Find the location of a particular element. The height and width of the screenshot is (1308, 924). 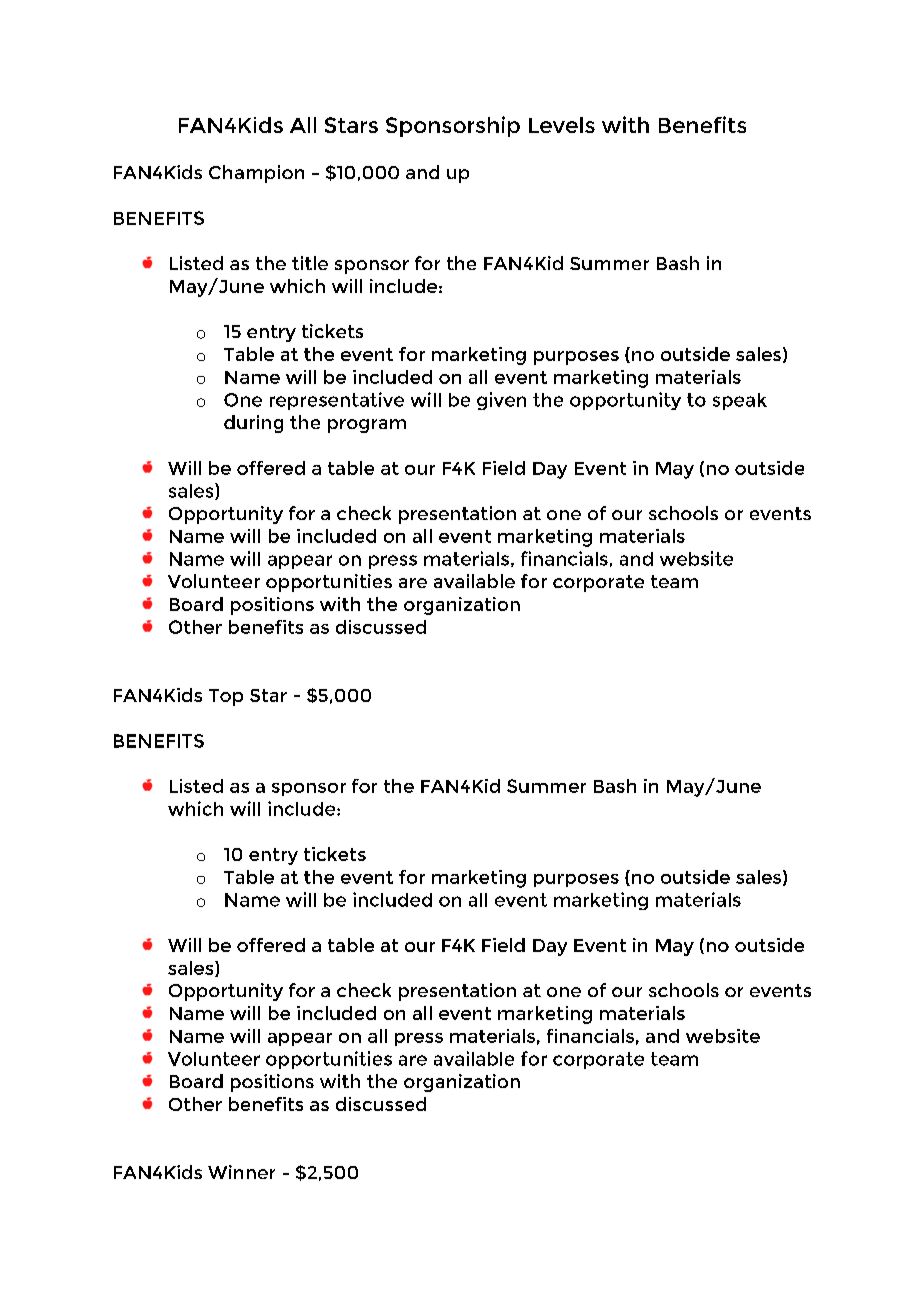

speak is located at coordinates (740, 401).
